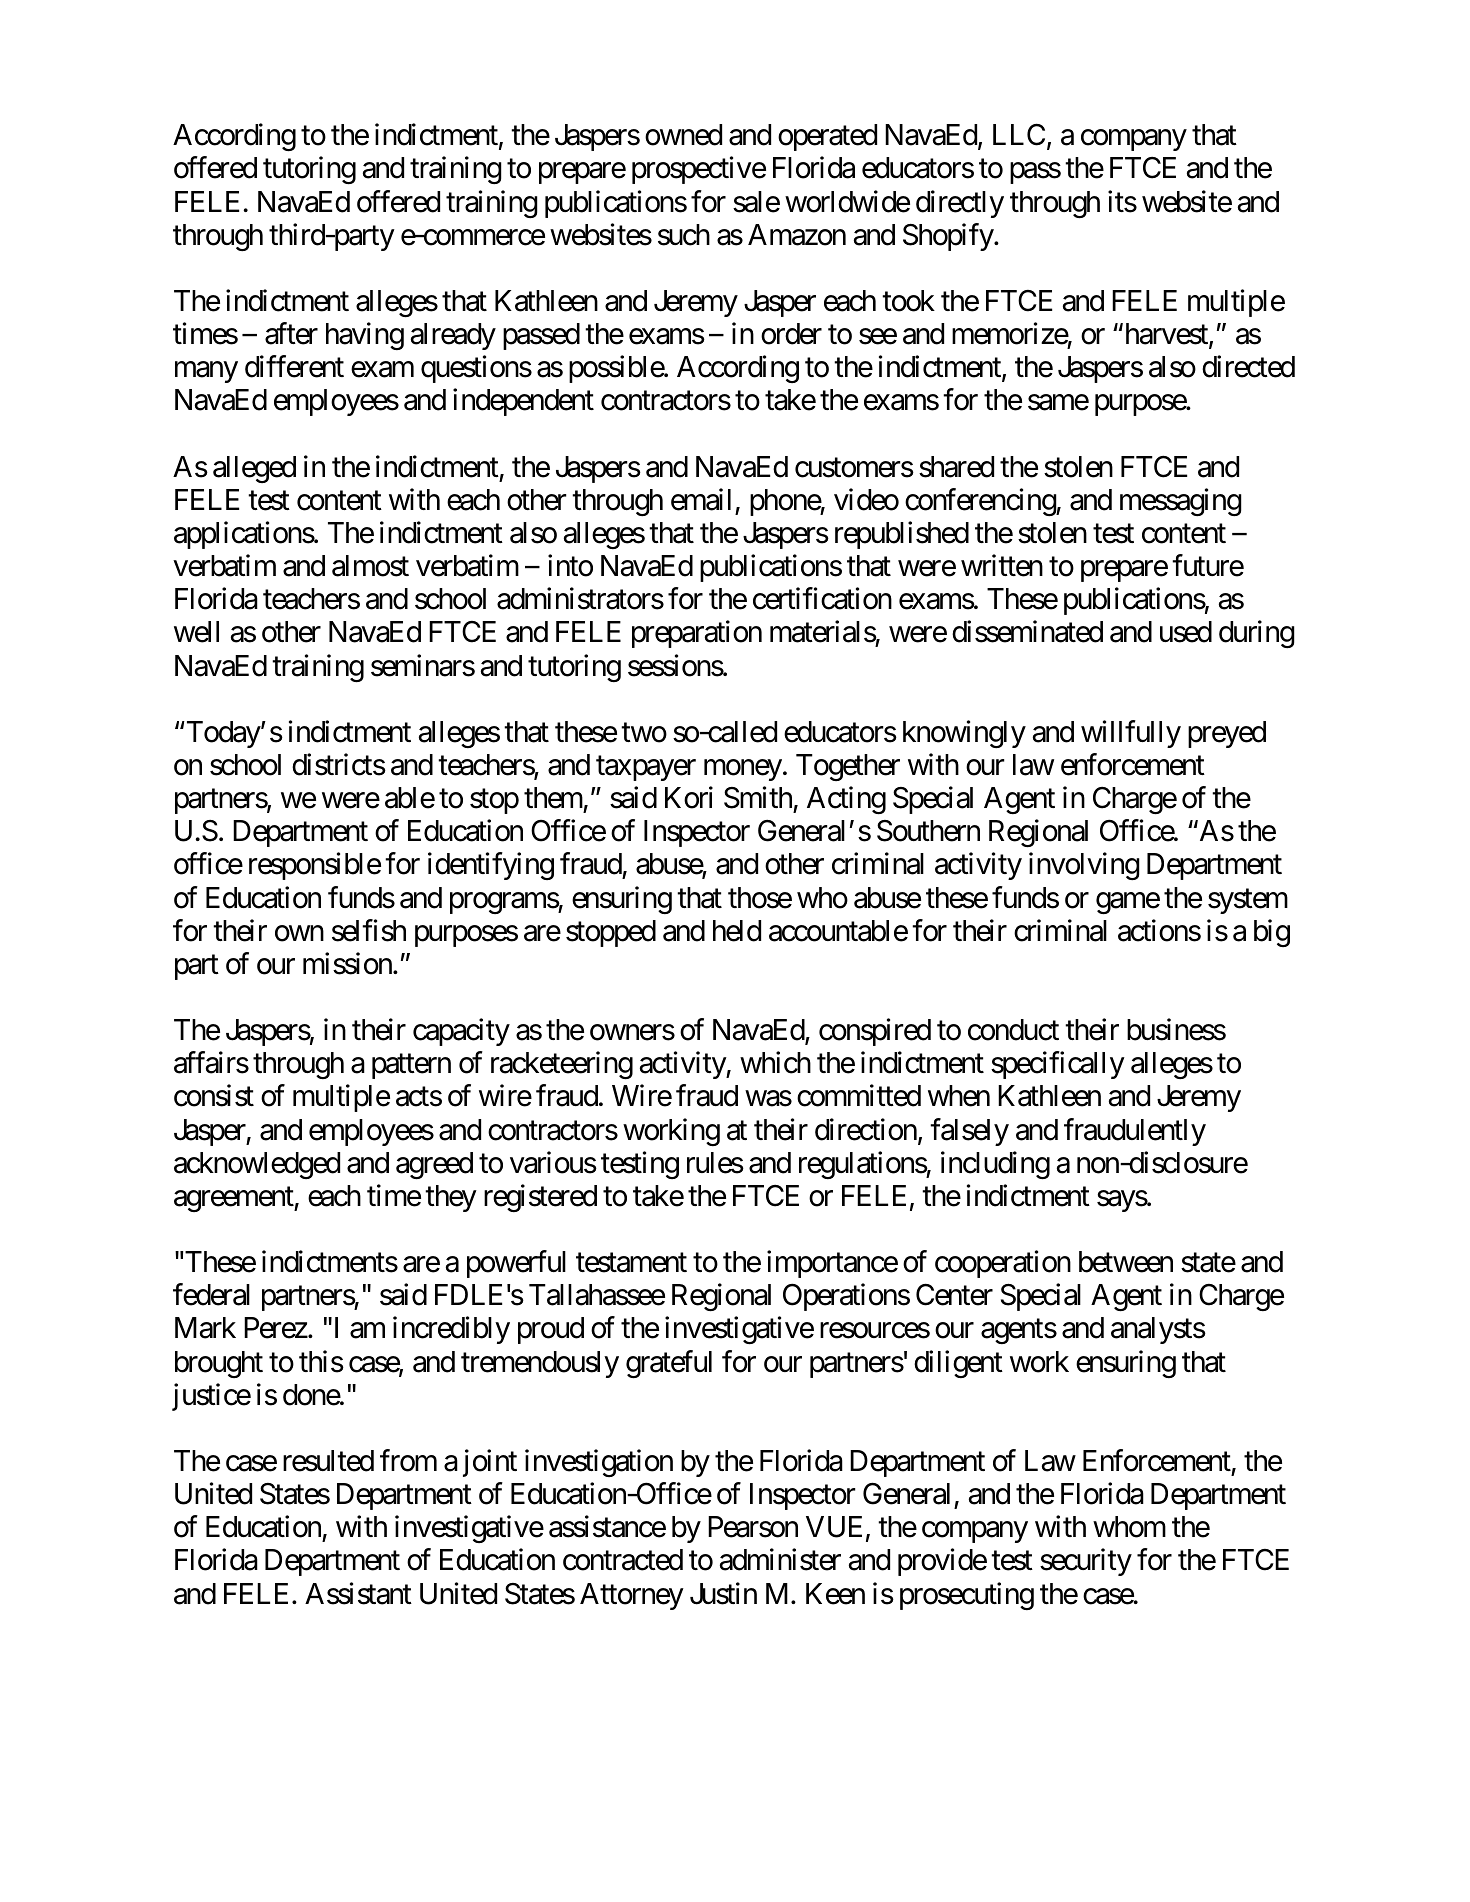  I want to click on system, so click(1248, 901).
